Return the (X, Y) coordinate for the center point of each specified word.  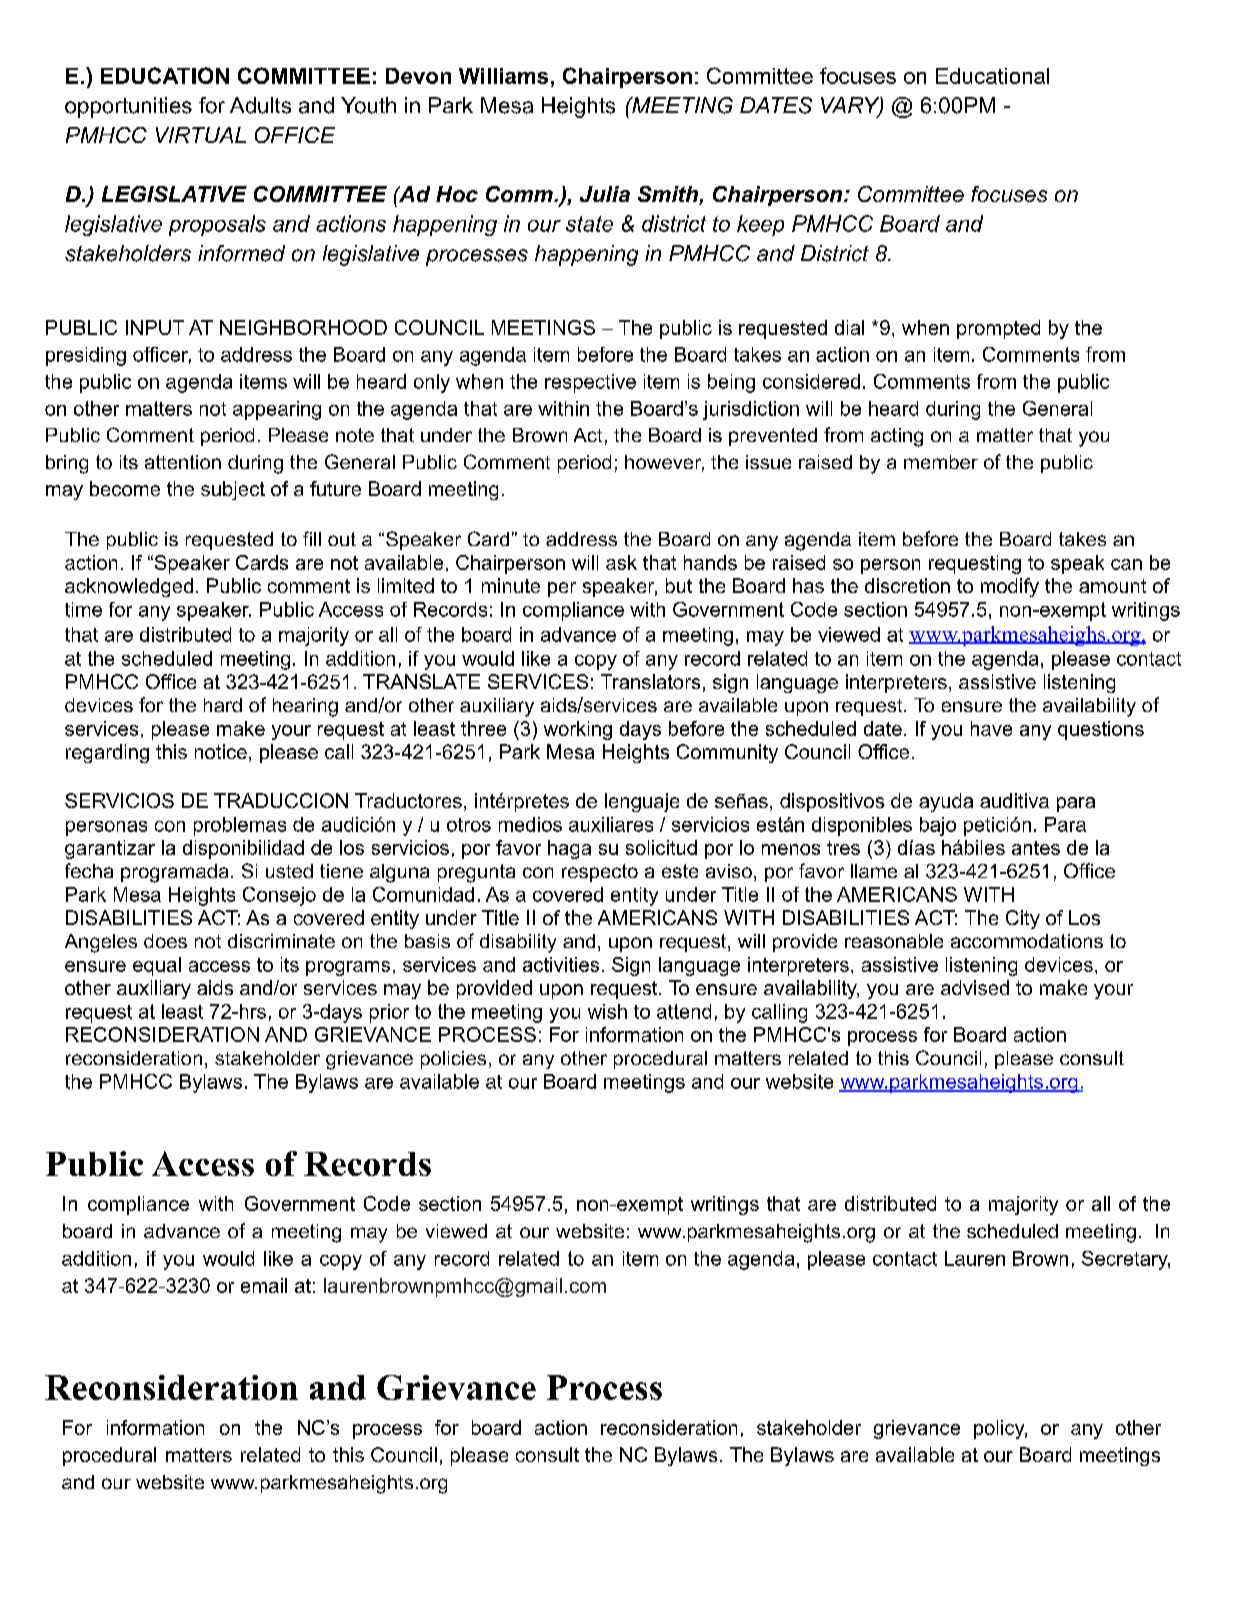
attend (684, 1011)
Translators (650, 681)
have (991, 728)
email (264, 1285)
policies (453, 1060)
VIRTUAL (201, 135)
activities (561, 964)
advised (975, 987)
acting (897, 437)
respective (590, 383)
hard (223, 705)
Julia (605, 194)
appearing (277, 410)
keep (760, 225)
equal (157, 966)
